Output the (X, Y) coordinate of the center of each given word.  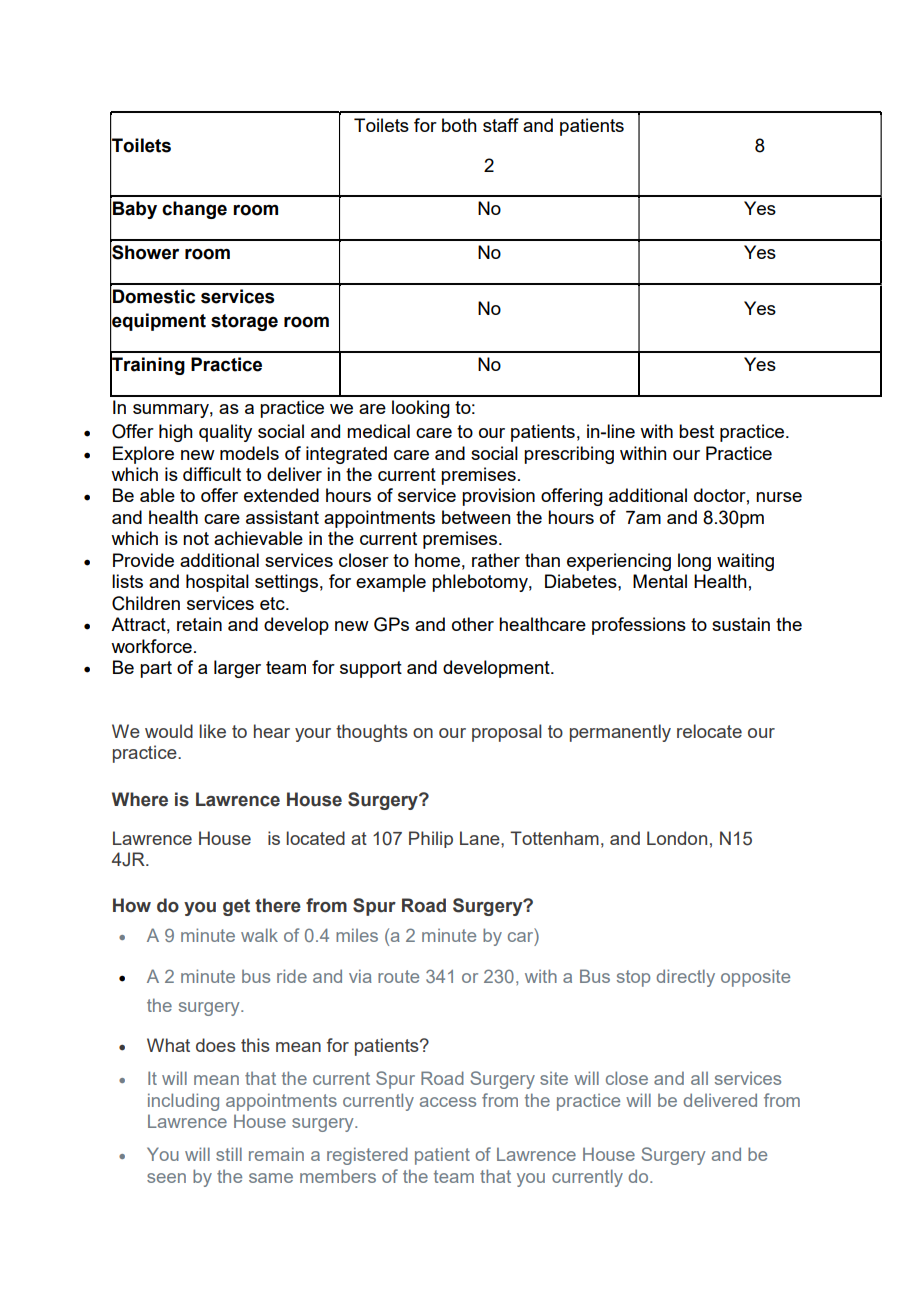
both (459, 125)
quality (225, 433)
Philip (431, 839)
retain (199, 624)
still (229, 1154)
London (677, 838)
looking (421, 409)
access (448, 1102)
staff (501, 125)
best (696, 431)
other (473, 624)
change (194, 210)
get (236, 907)
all (699, 1078)
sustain (741, 624)
